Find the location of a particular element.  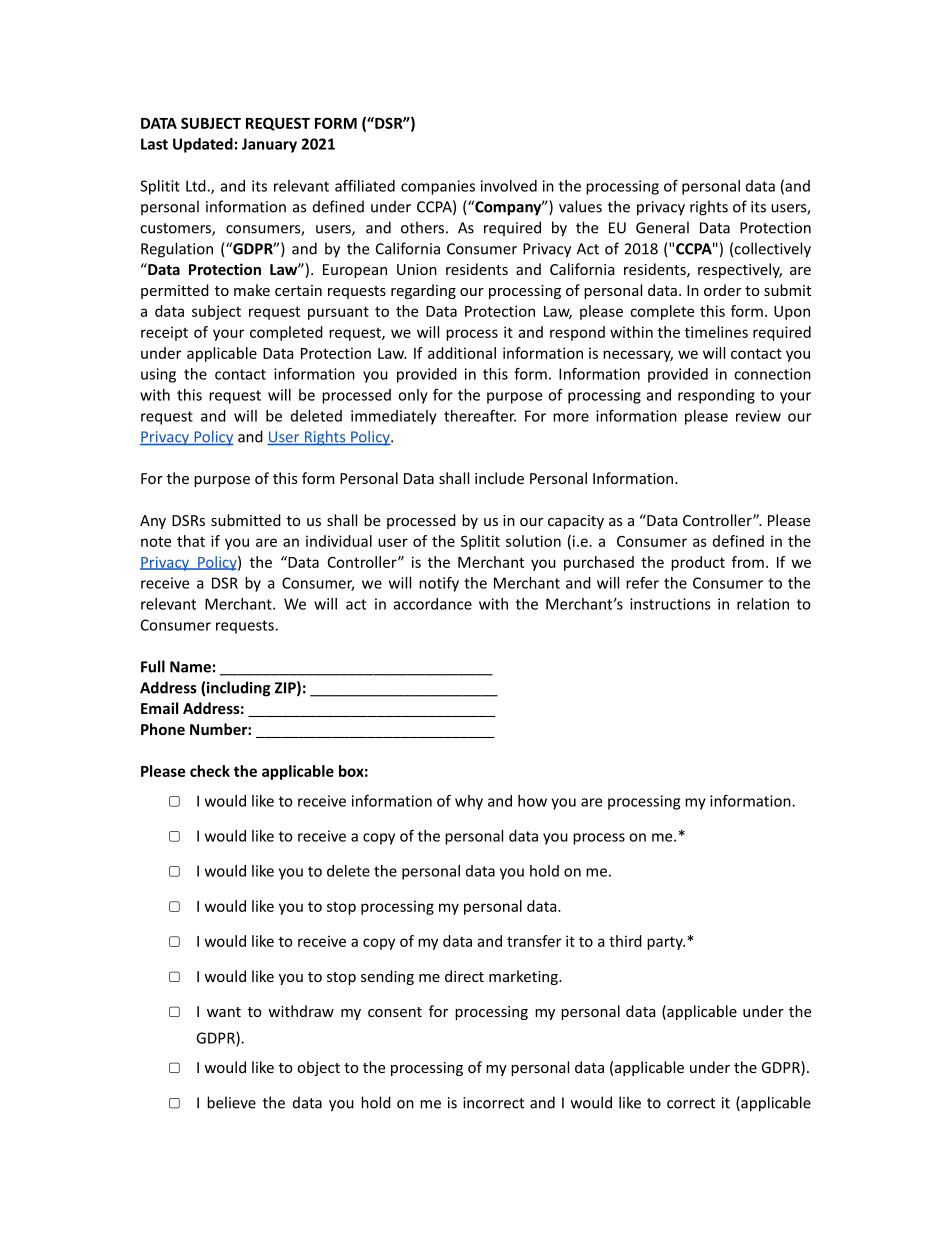

Name is located at coordinates (190, 667).
